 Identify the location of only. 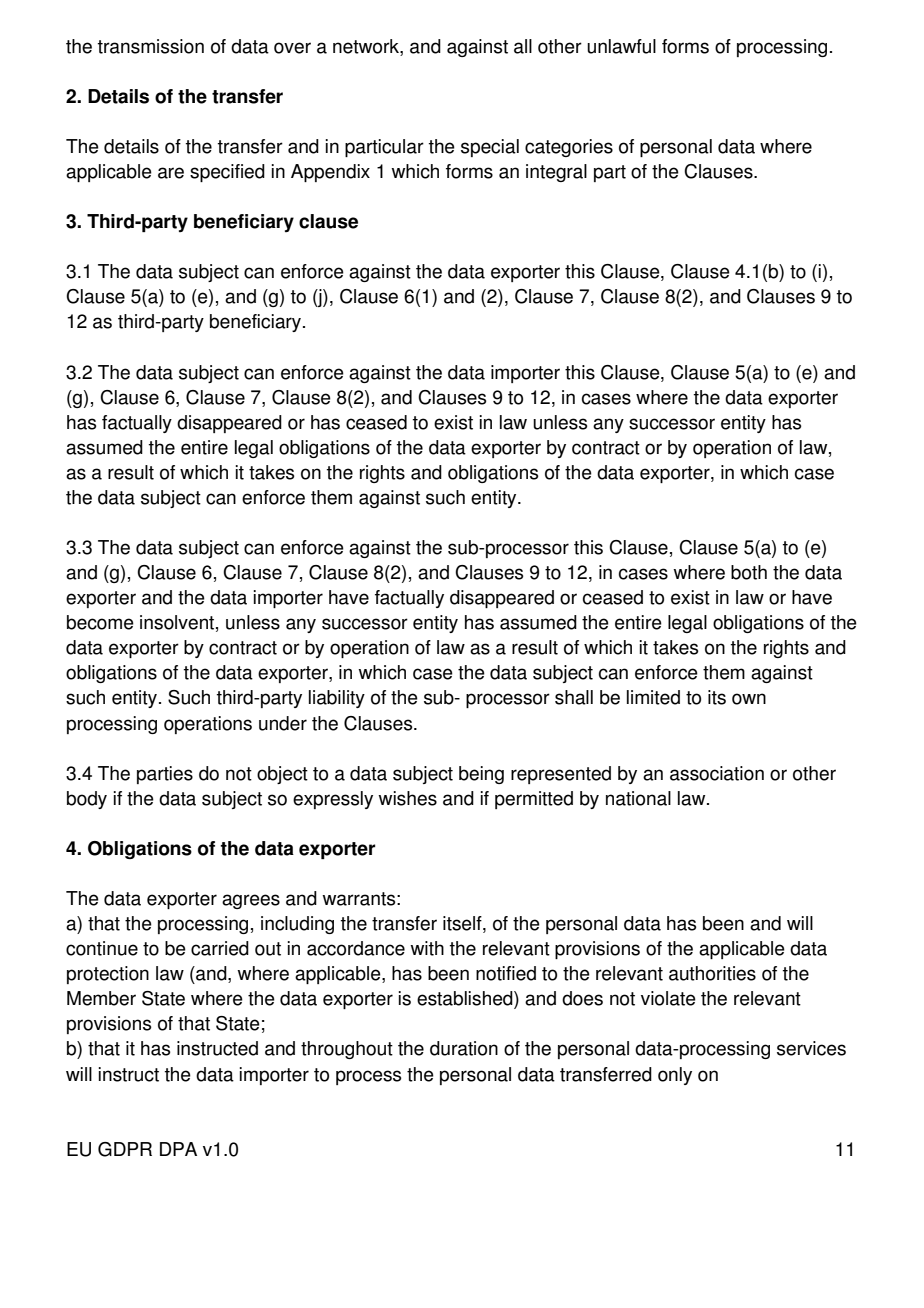
(675, 1076).
